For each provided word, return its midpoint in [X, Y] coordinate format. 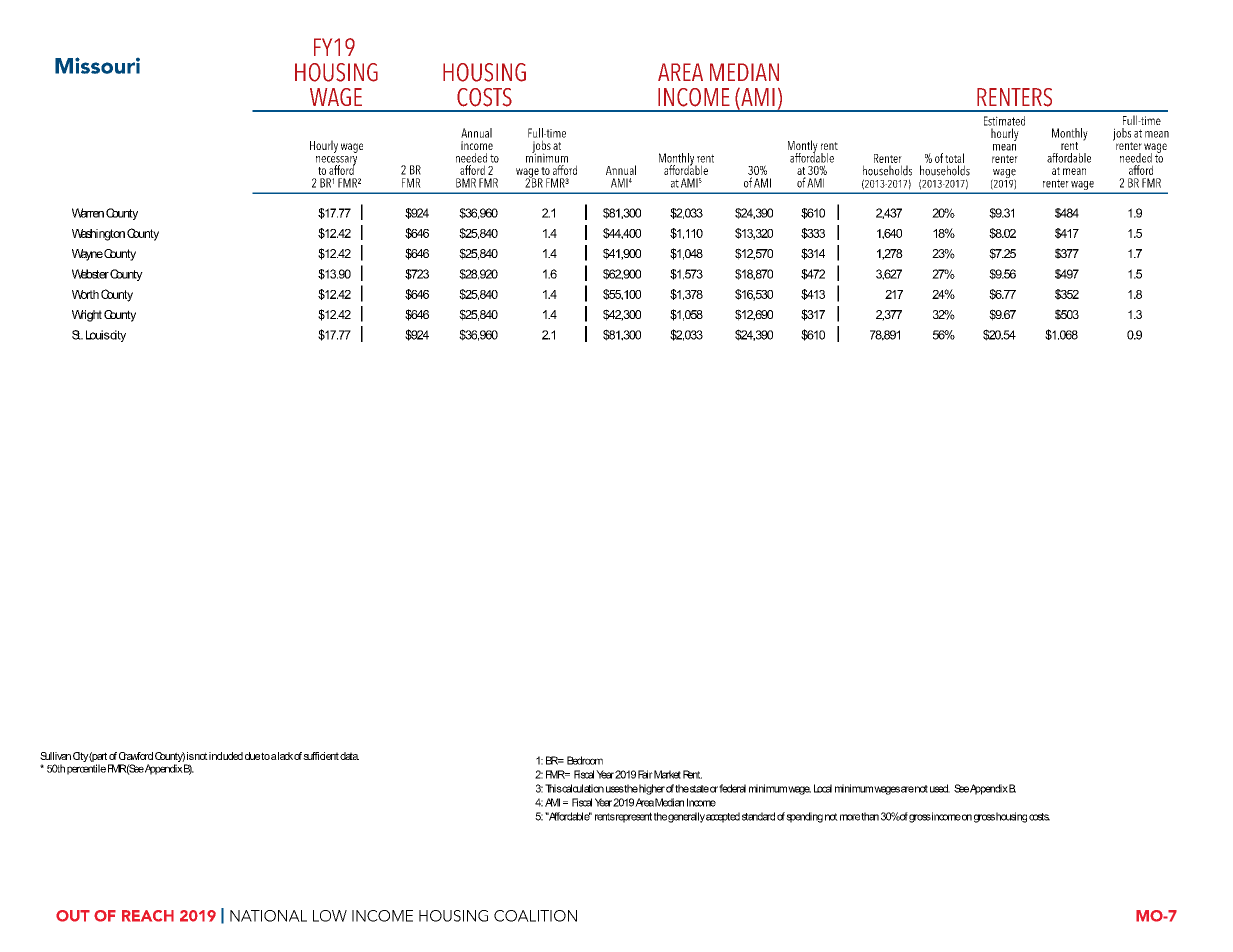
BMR [466, 183]
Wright [87, 316]
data [349, 756]
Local [823, 788]
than [870, 816]
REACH [148, 916]
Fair [645, 774]
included [226, 756]
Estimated [1004, 121]
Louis [98, 335]
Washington [98, 235]
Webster [90, 274]
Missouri [97, 65]
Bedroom [585, 760]
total [954, 158]
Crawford [136, 756]
